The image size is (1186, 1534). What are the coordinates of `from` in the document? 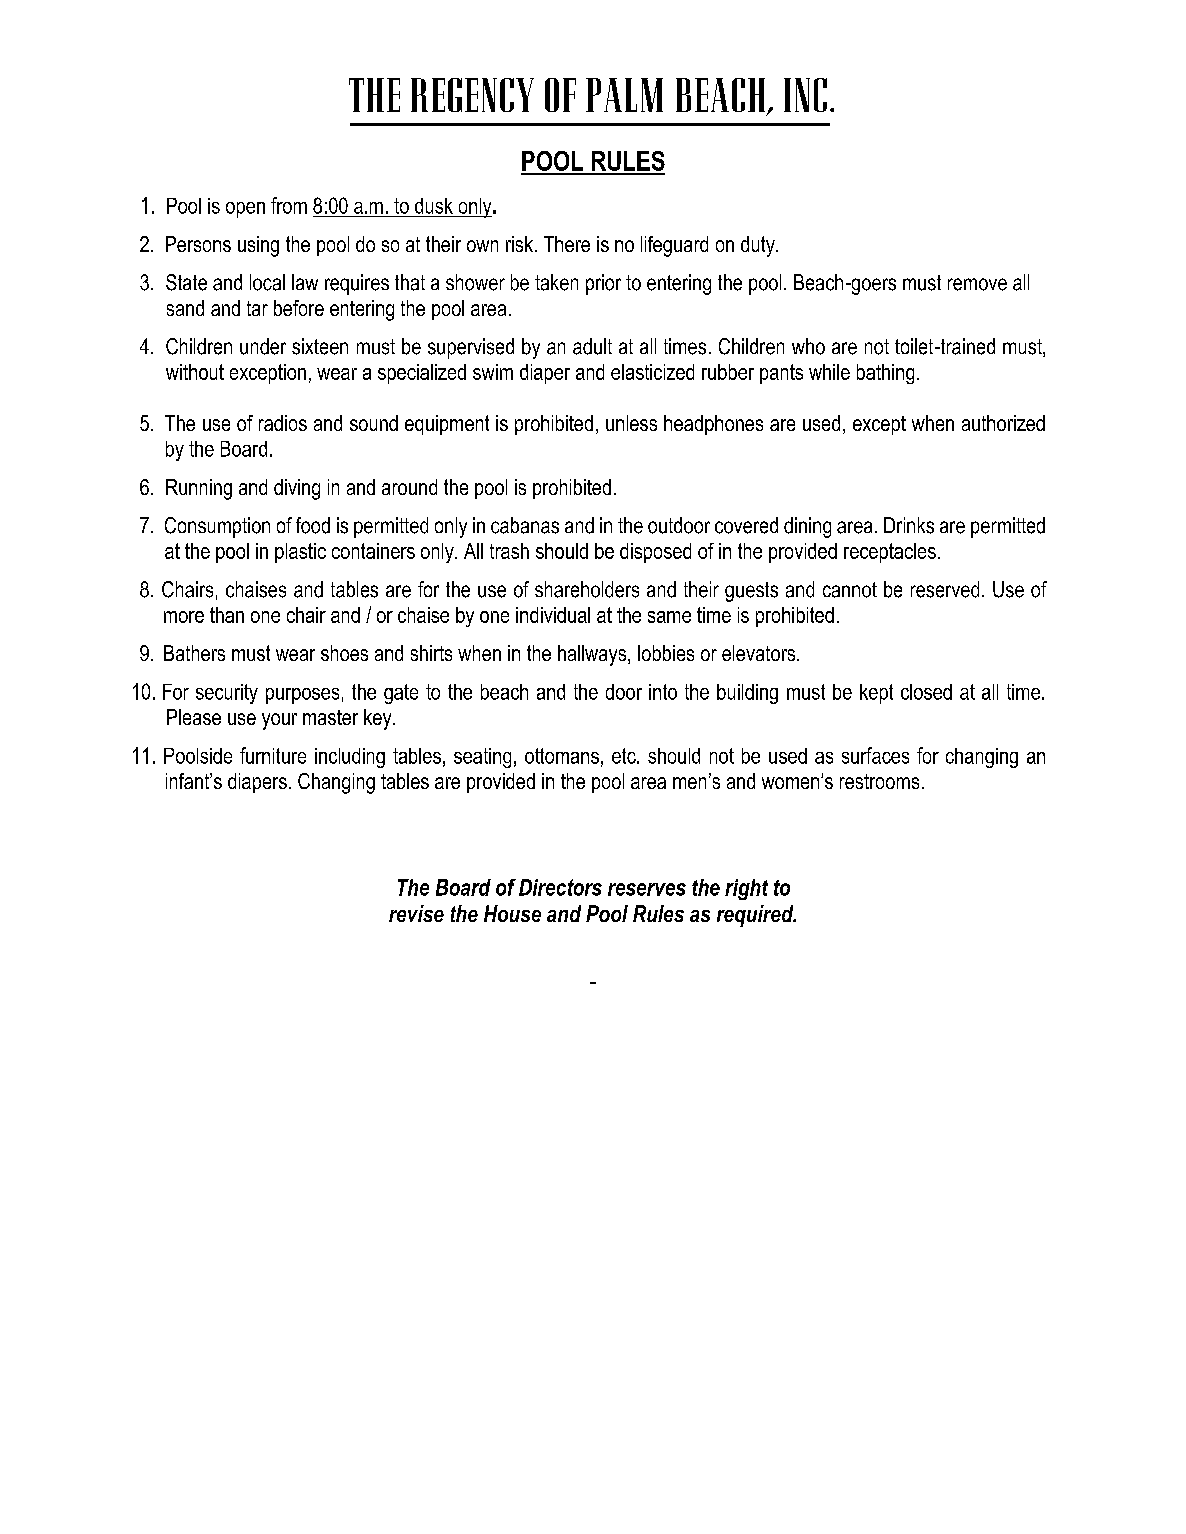 It's located at (289, 205).
